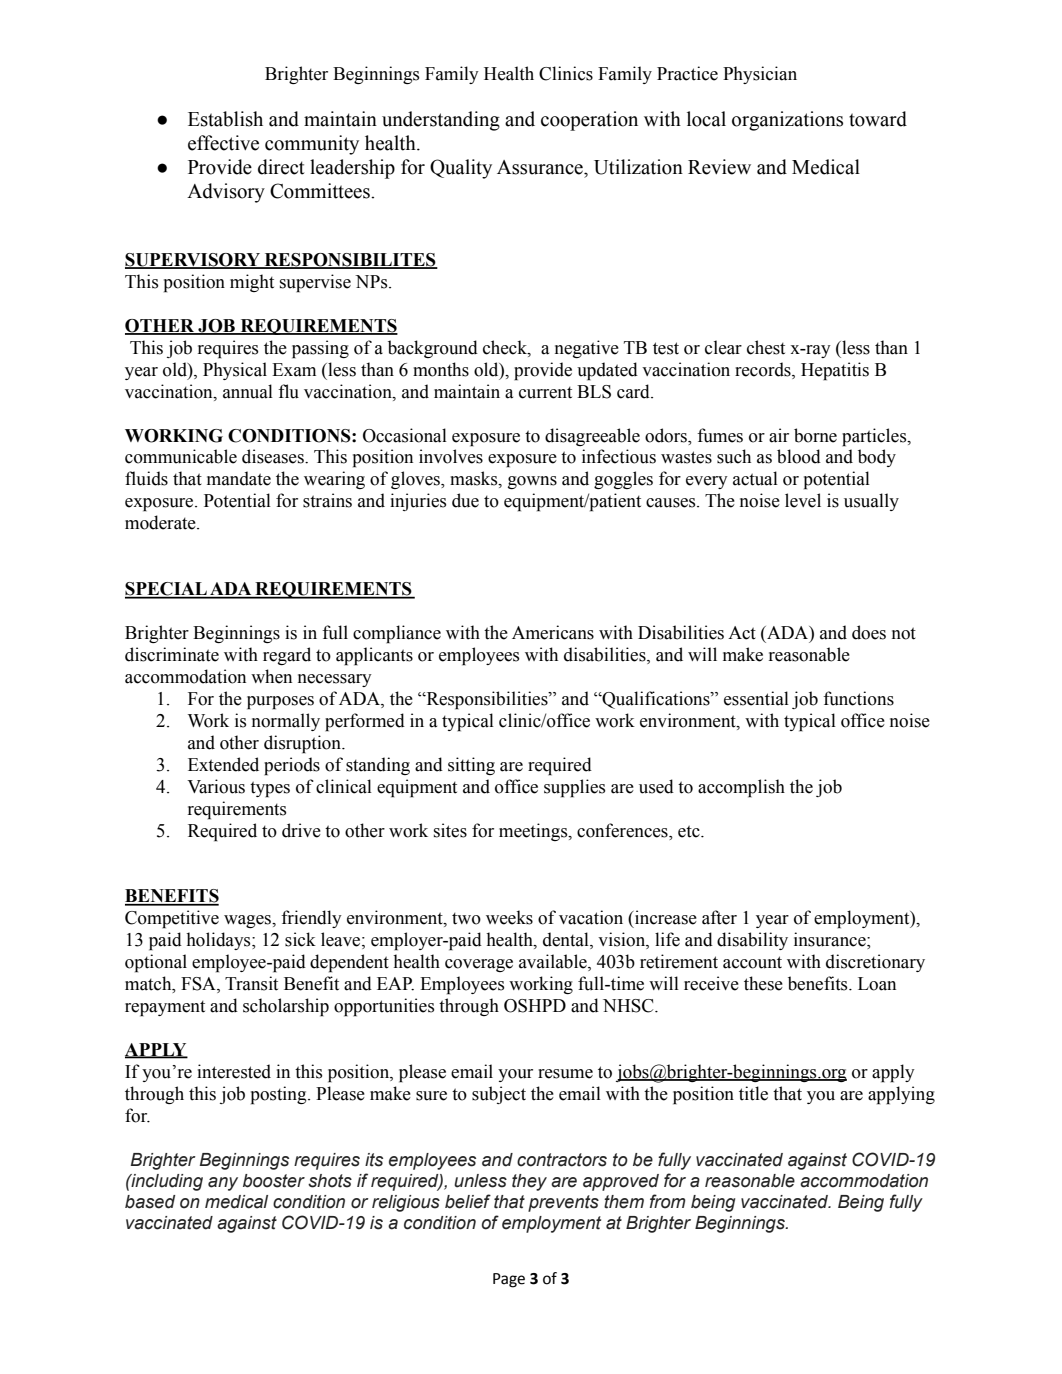 The image size is (1062, 1374). Describe the element at coordinates (763, 983) in the page. I see `these` at that location.
